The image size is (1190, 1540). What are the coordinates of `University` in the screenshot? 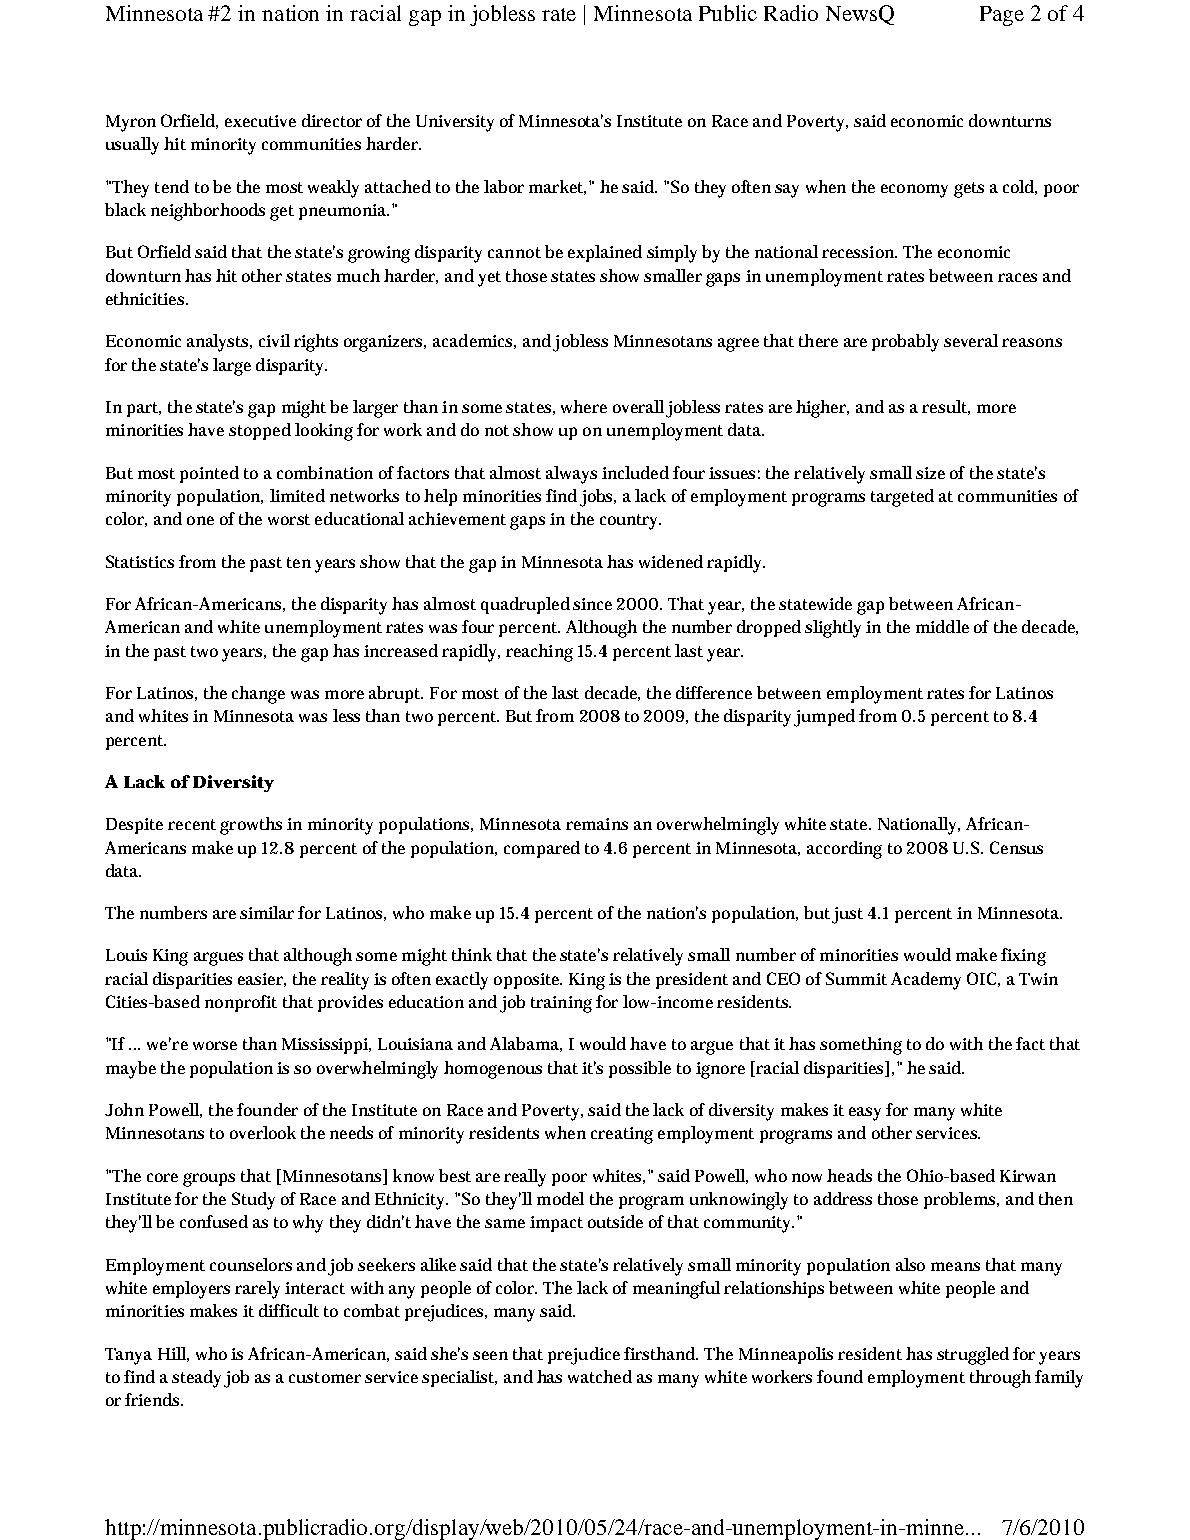 It's located at (455, 123).
